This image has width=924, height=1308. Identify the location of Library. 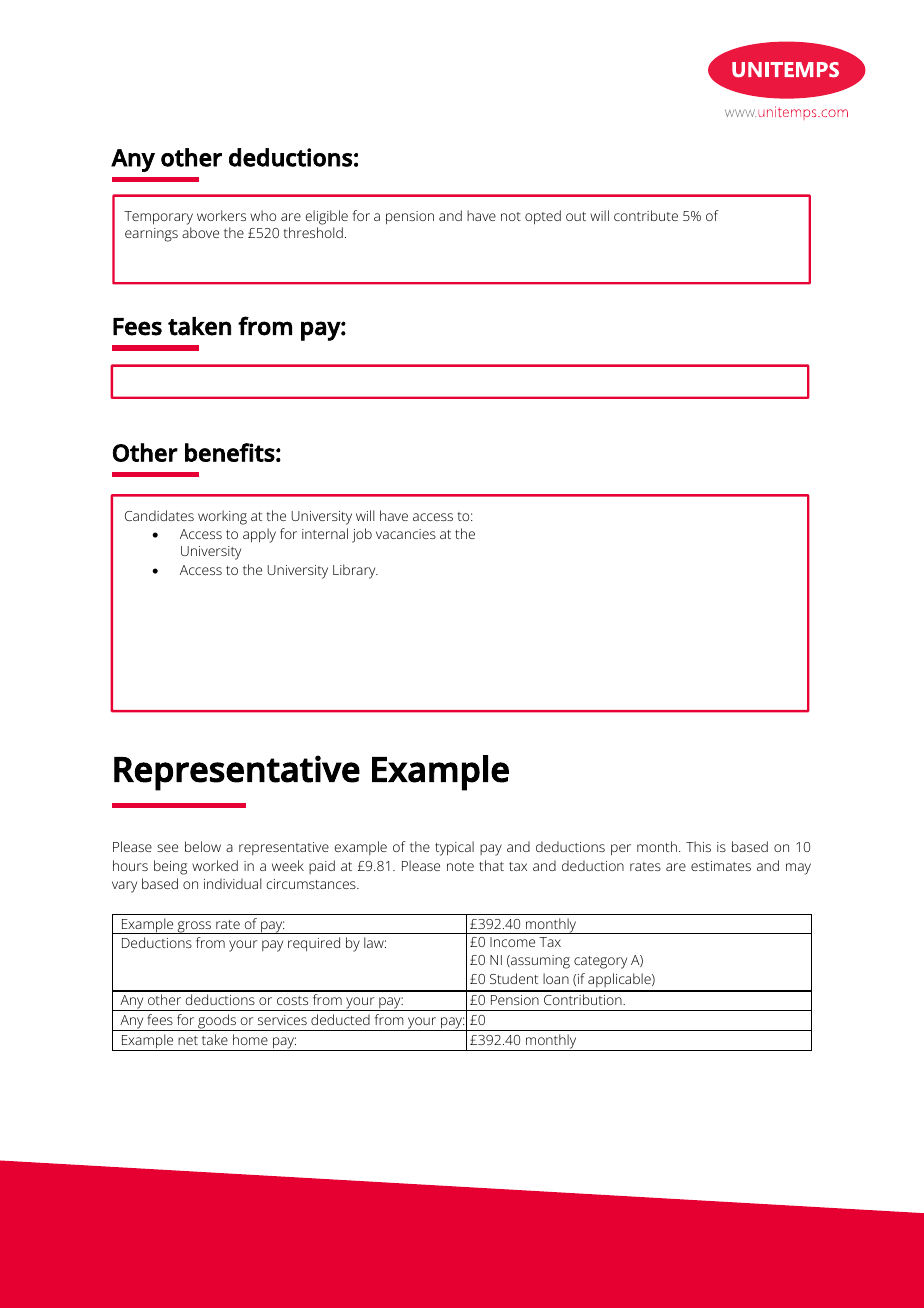
(355, 571).
